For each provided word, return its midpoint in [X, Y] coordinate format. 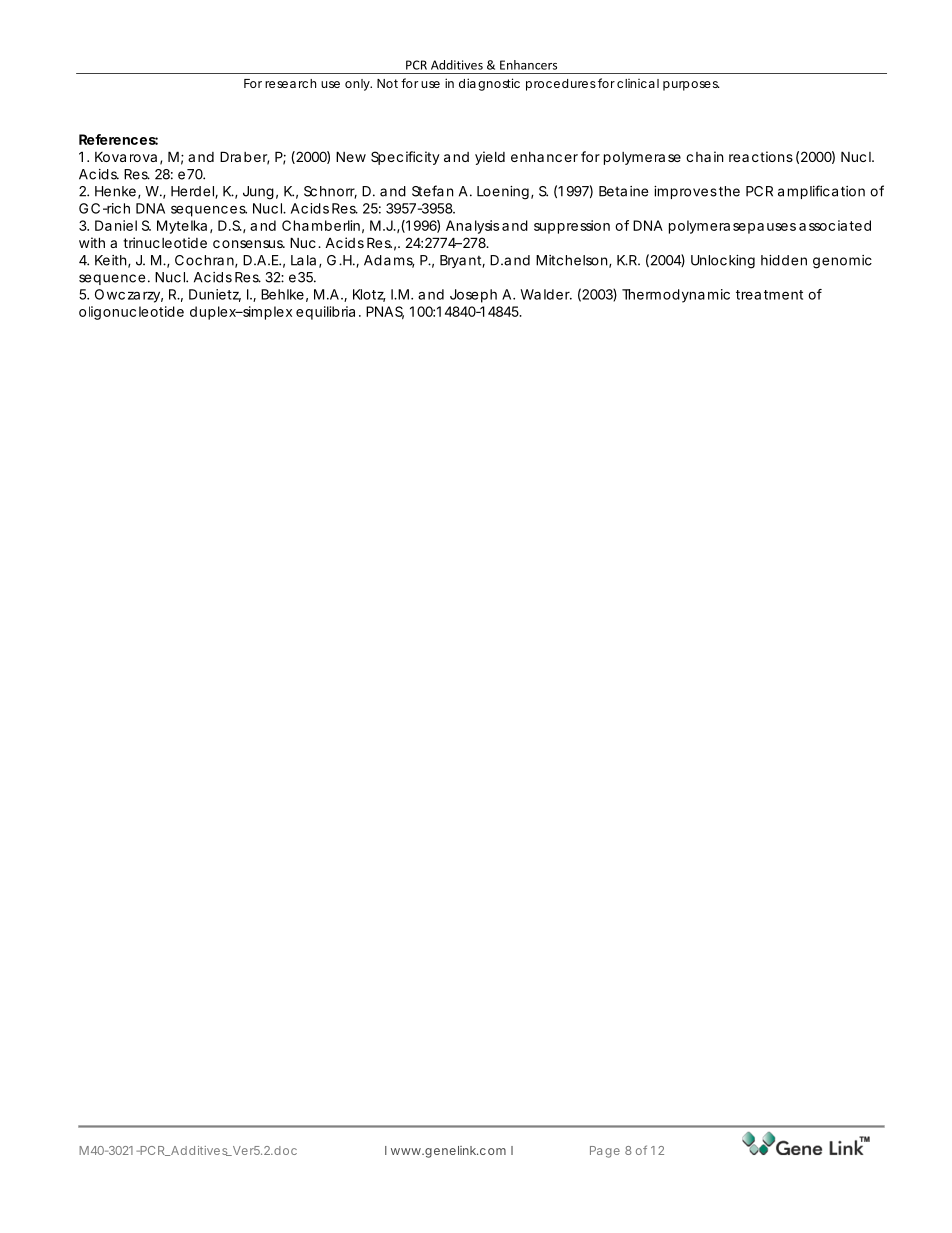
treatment [769, 295]
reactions [761, 156]
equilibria [325, 313]
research [290, 83]
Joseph [473, 296]
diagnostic [489, 84]
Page [605, 1152]
